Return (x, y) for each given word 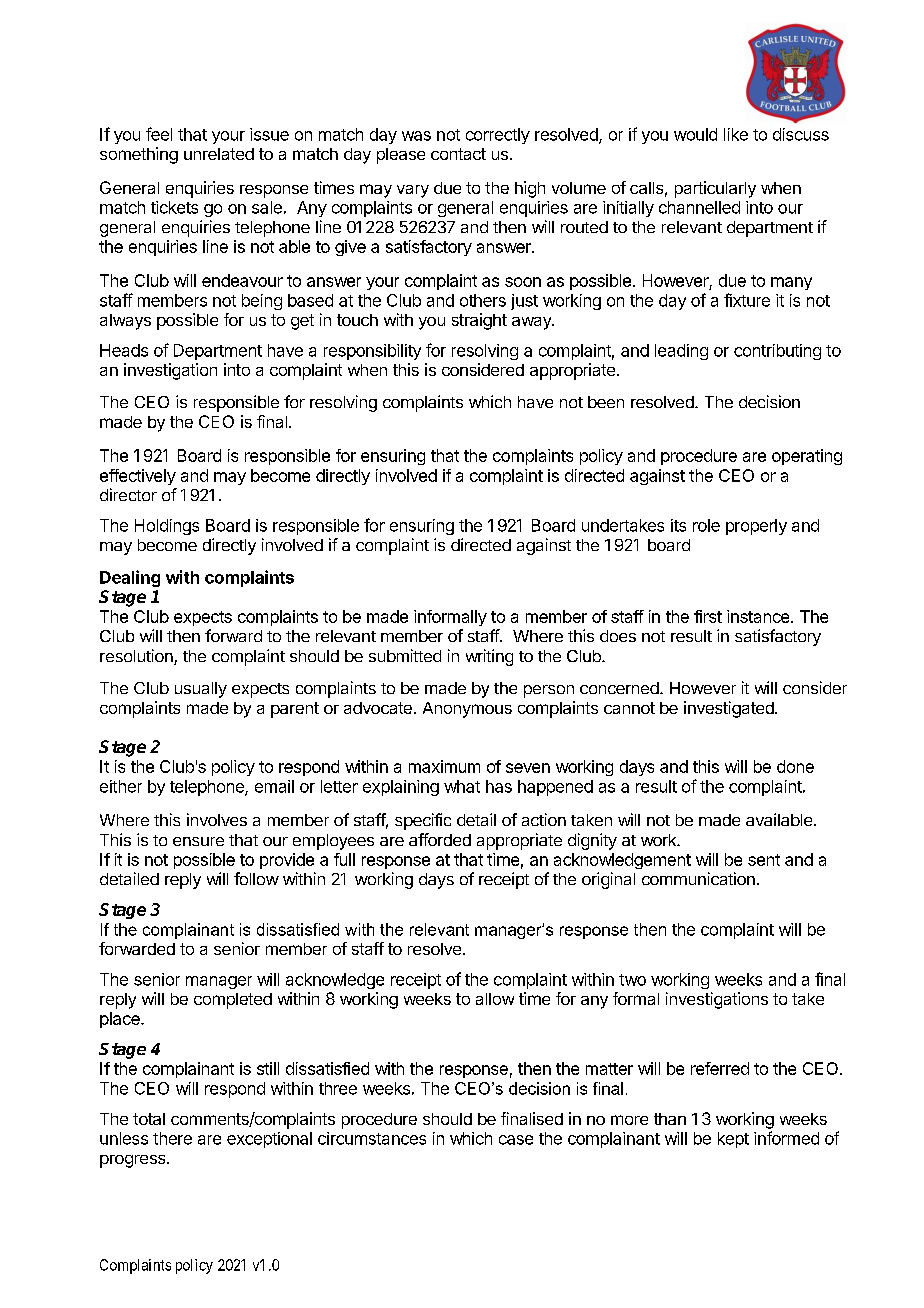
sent (764, 860)
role (706, 525)
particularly (715, 189)
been (606, 402)
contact (458, 154)
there (172, 1138)
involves (217, 819)
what (462, 786)
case (516, 1140)
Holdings (167, 527)
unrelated (219, 154)
